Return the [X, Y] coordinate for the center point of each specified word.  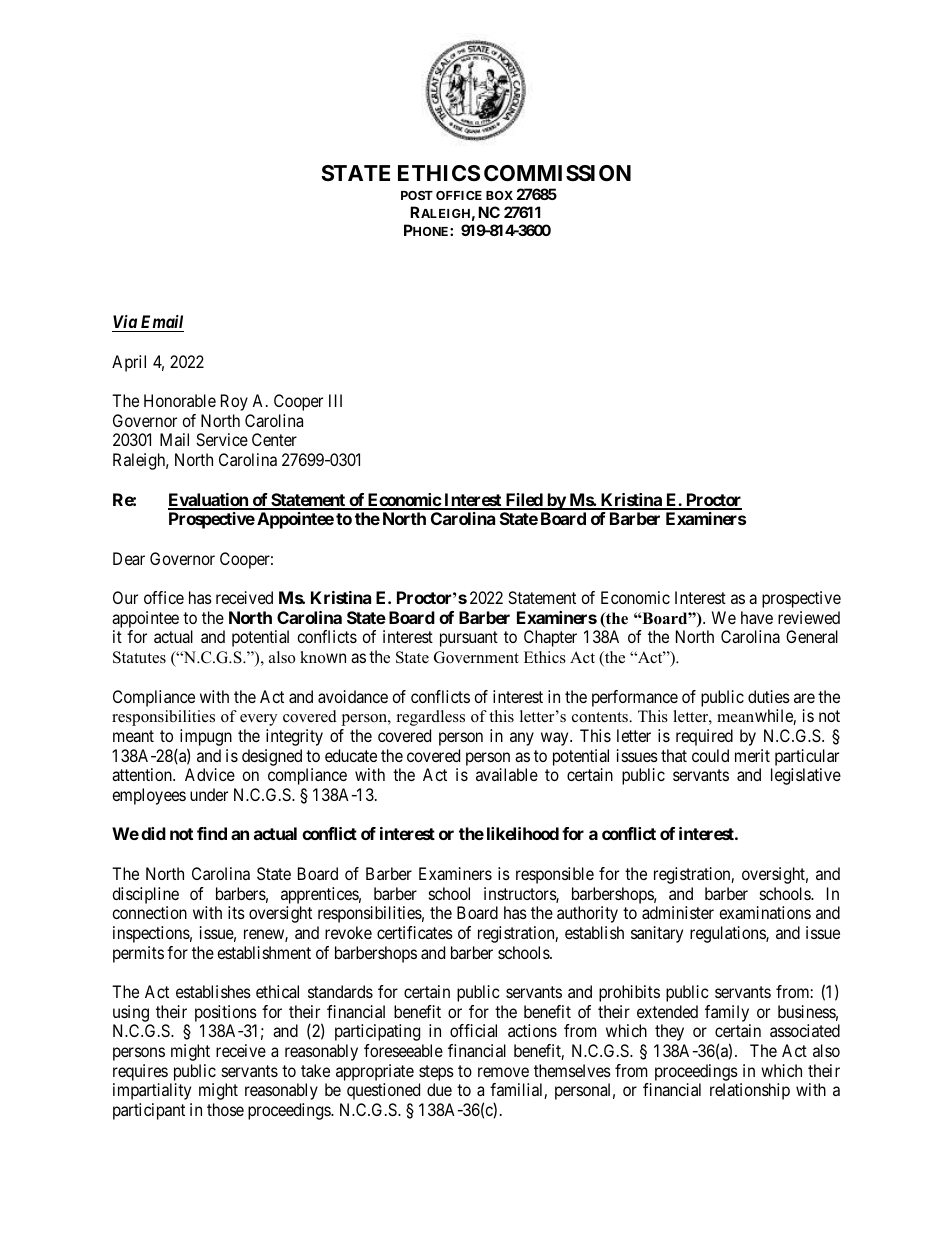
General [812, 636]
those [225, 1109]
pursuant [469, 639]
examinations [765, 912]
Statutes [139, 657]
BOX [499, 195]
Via [125, 323]
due [439, 1089]
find [212, 833]
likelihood [523, 833]
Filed [524, 501]
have [757, 617]
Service [222, 439]
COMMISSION [557, 173]
